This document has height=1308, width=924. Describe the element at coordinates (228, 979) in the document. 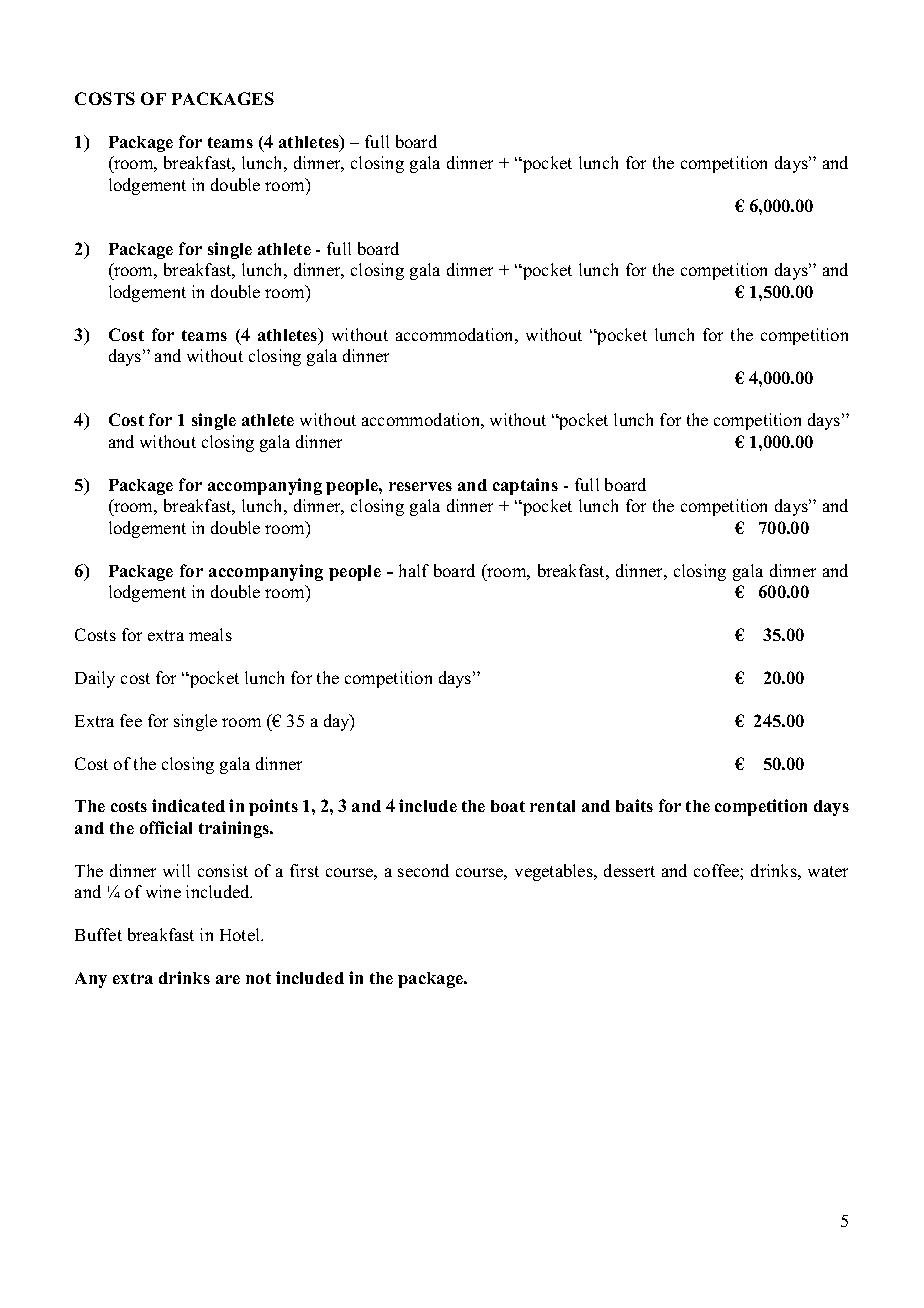

I see `are` at that location.
